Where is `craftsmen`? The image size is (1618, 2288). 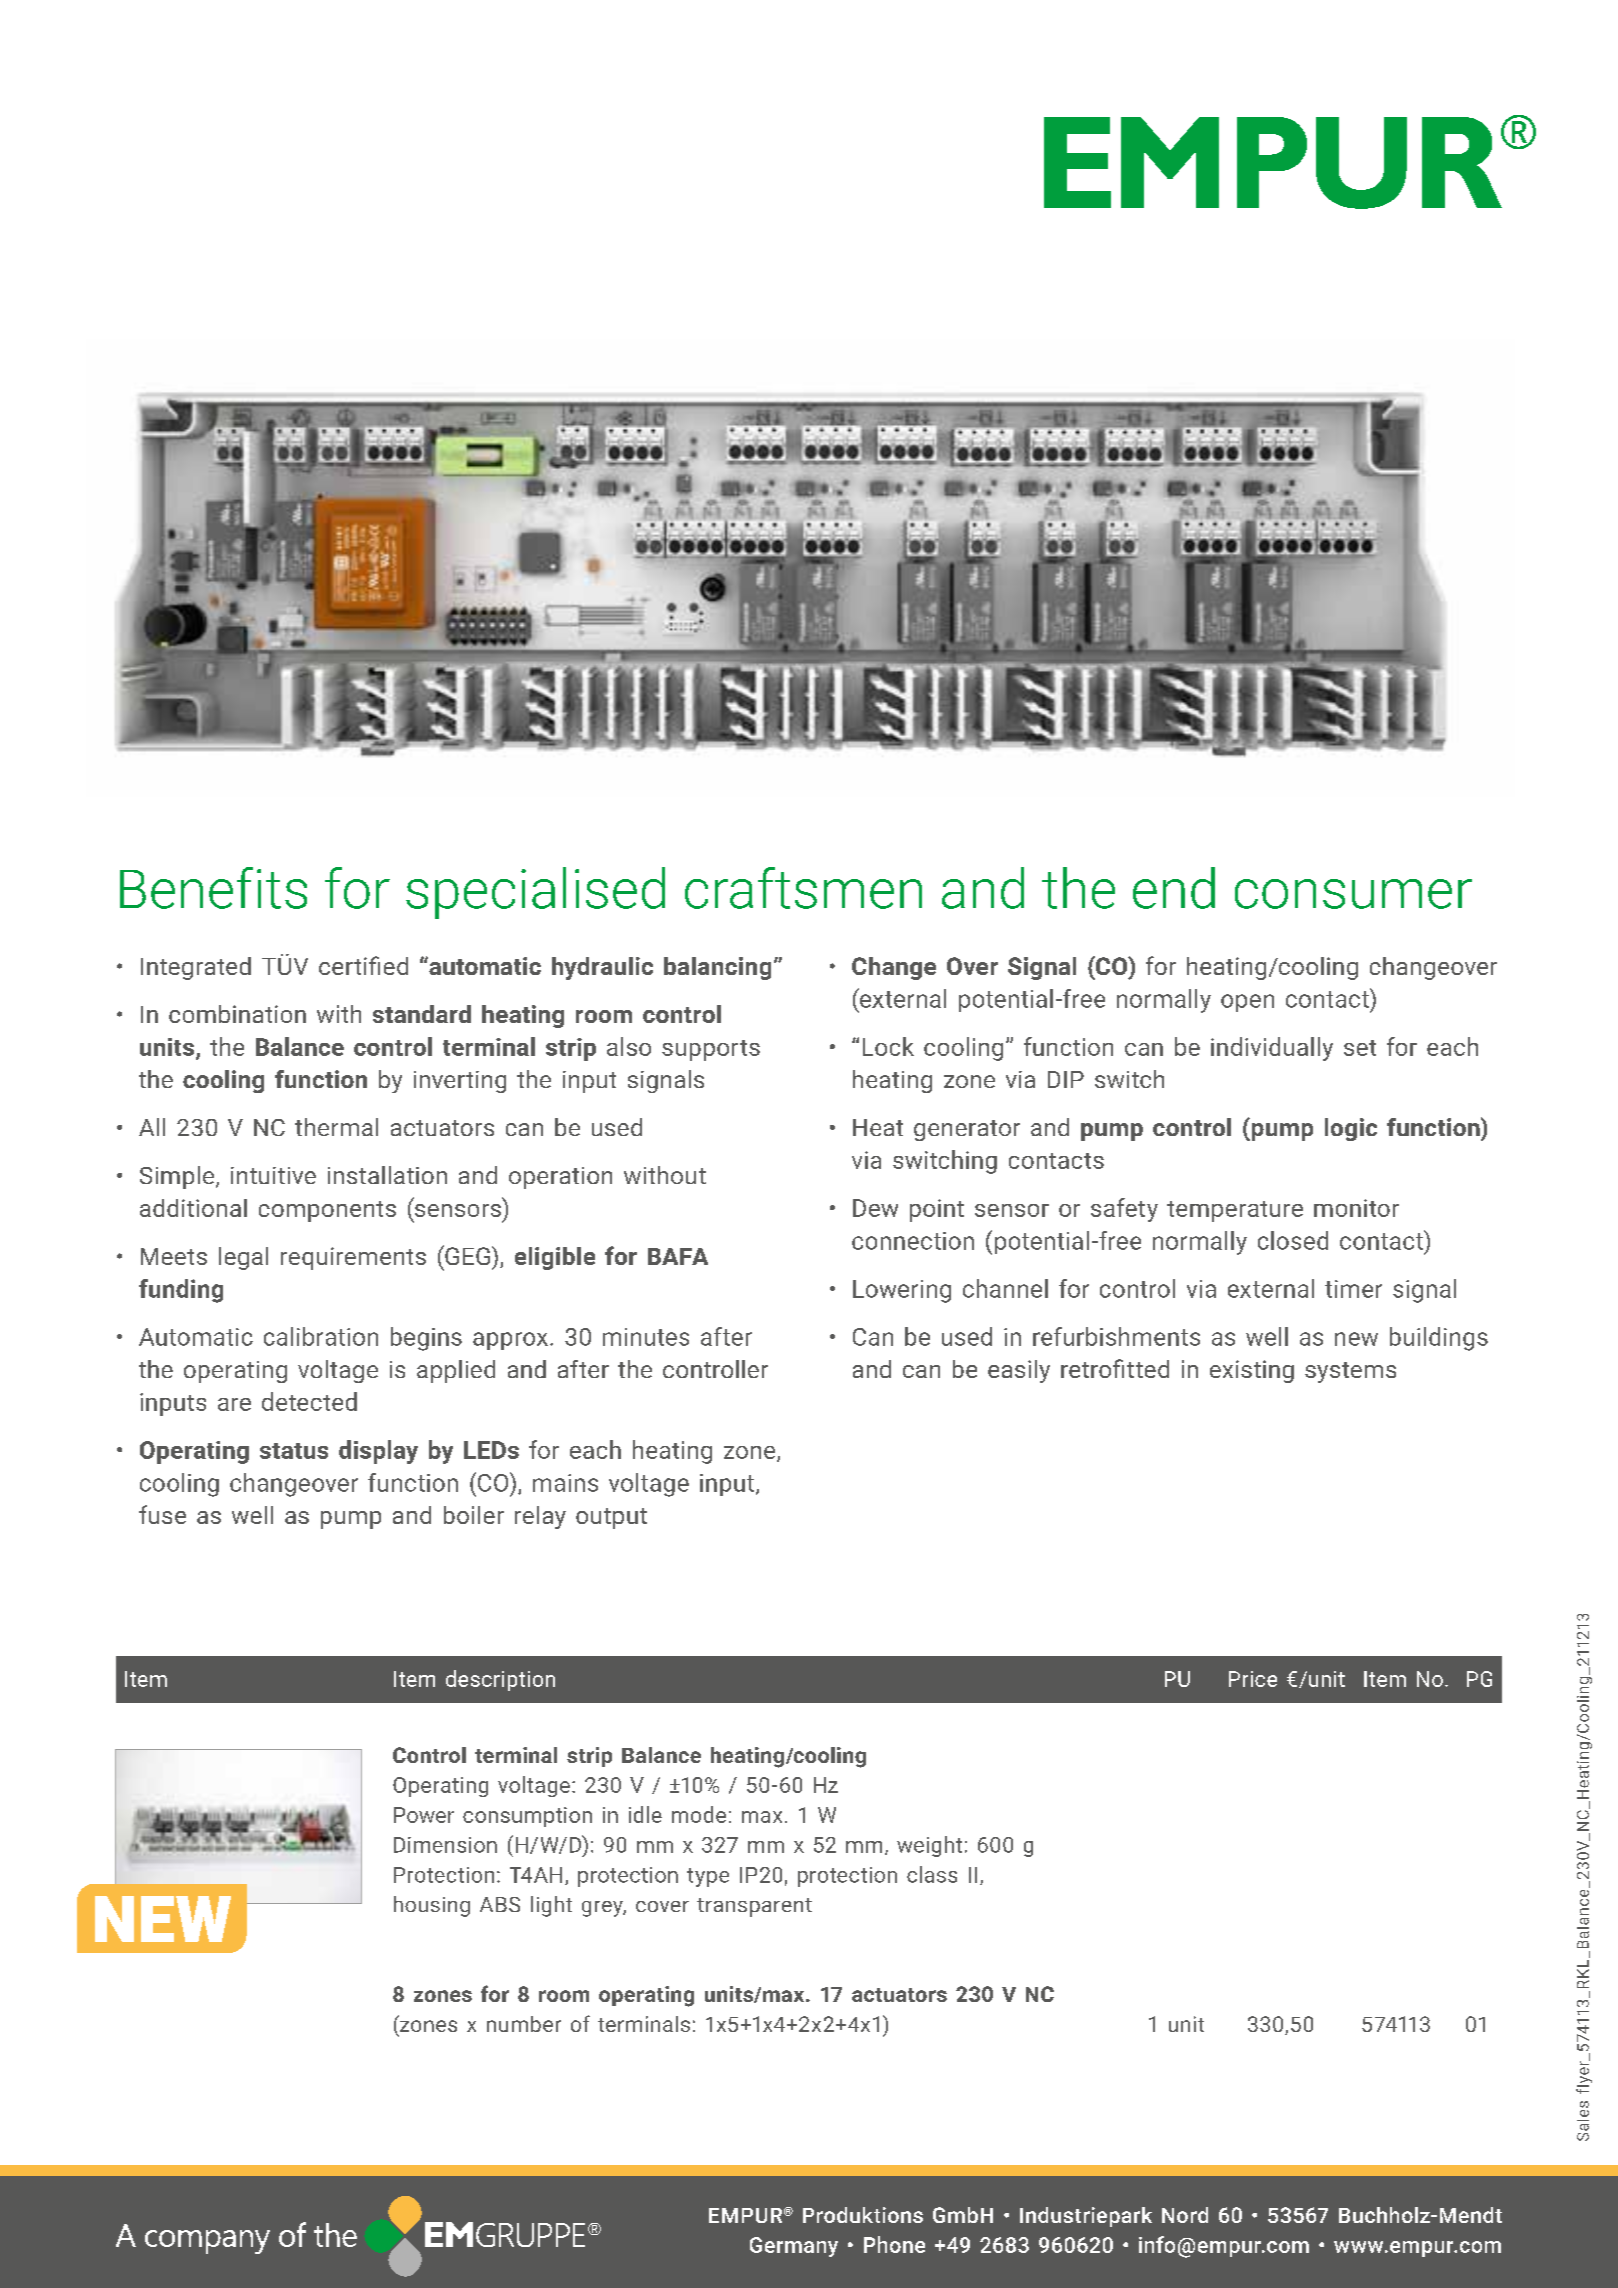
craftsmen is located at coordinates (803, 888).
